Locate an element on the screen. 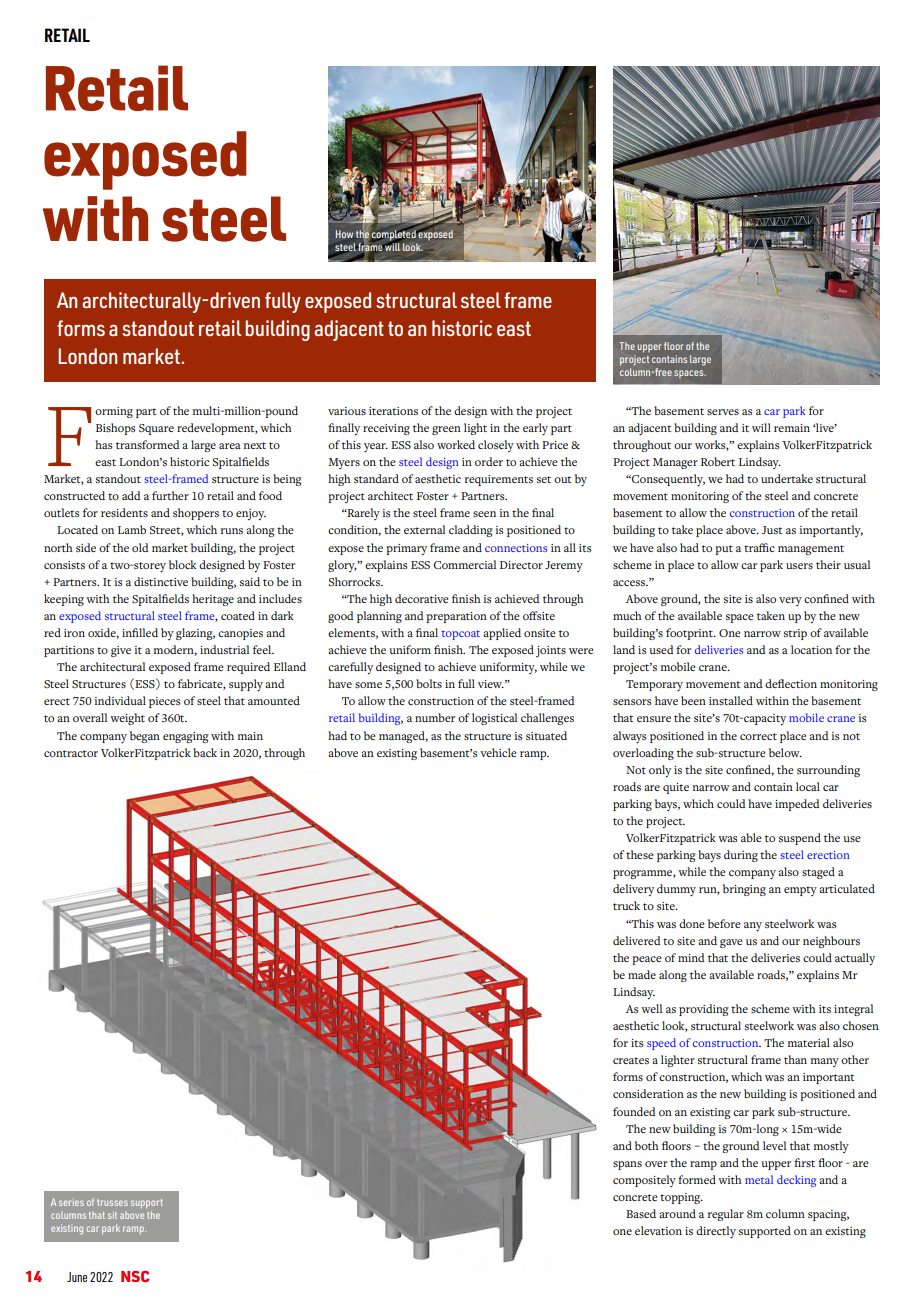  preparation is located at coordinates (456, 617).
